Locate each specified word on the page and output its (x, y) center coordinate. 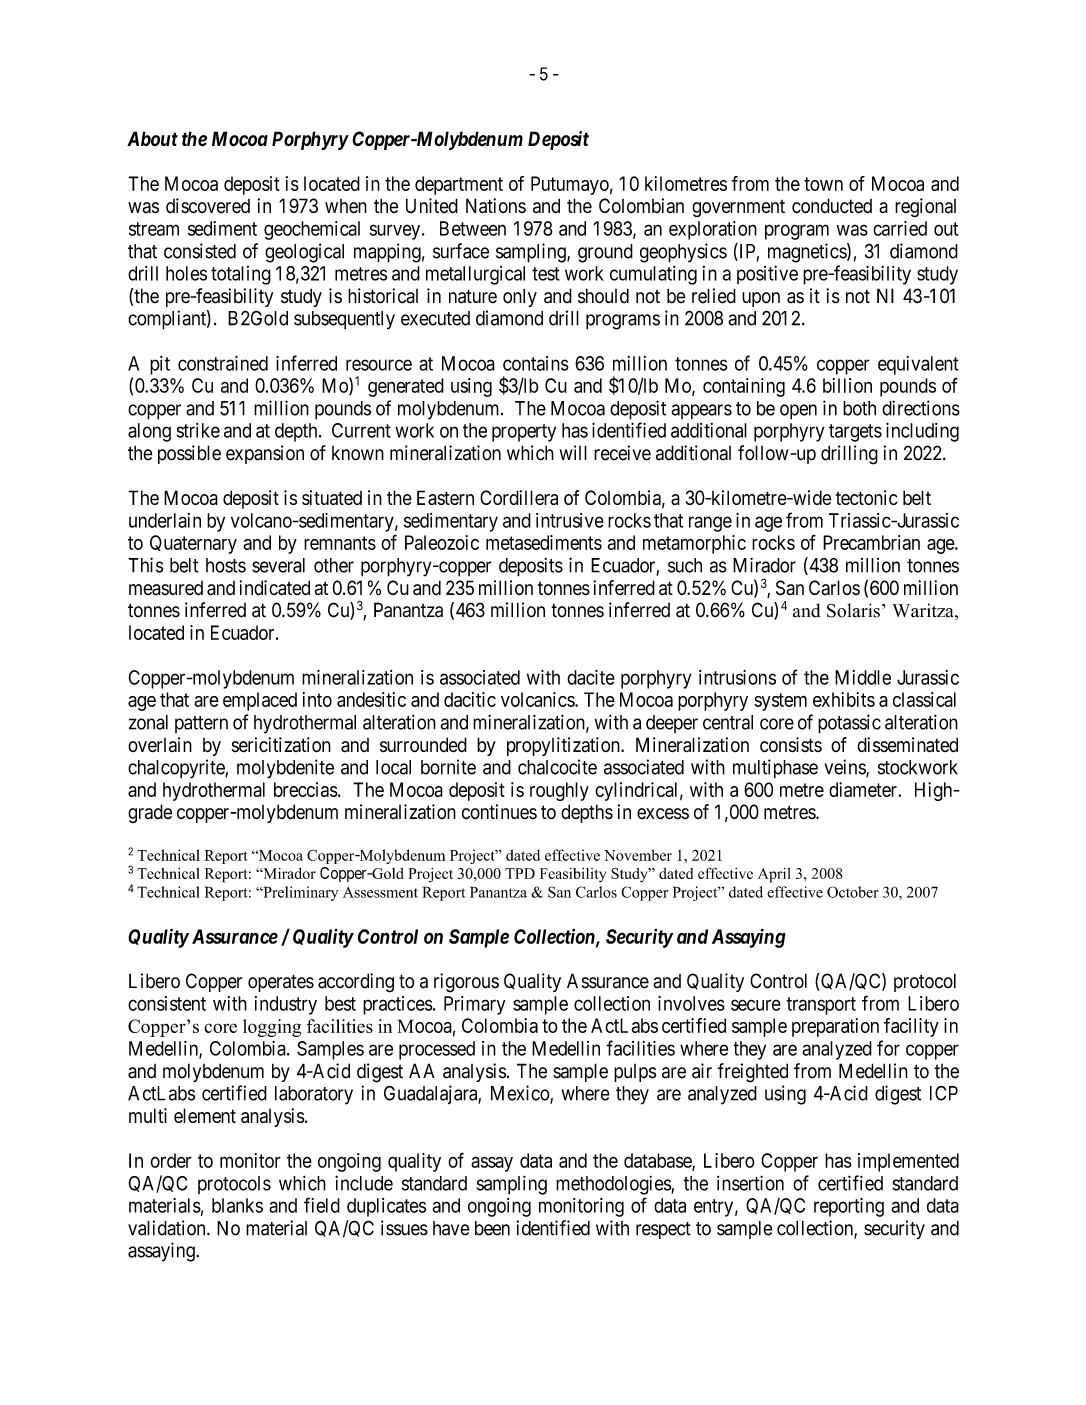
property (524, 433)
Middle (863, 677)
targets (855, 433)
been (492, 1228)
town (823, 184)
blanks (237, 1205)
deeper (672, 724)
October (853, 892)
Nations (496, 206)
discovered (208, 206)
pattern (201, 724)
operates (281, 983)
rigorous (466, 983)
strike (198, 430)
